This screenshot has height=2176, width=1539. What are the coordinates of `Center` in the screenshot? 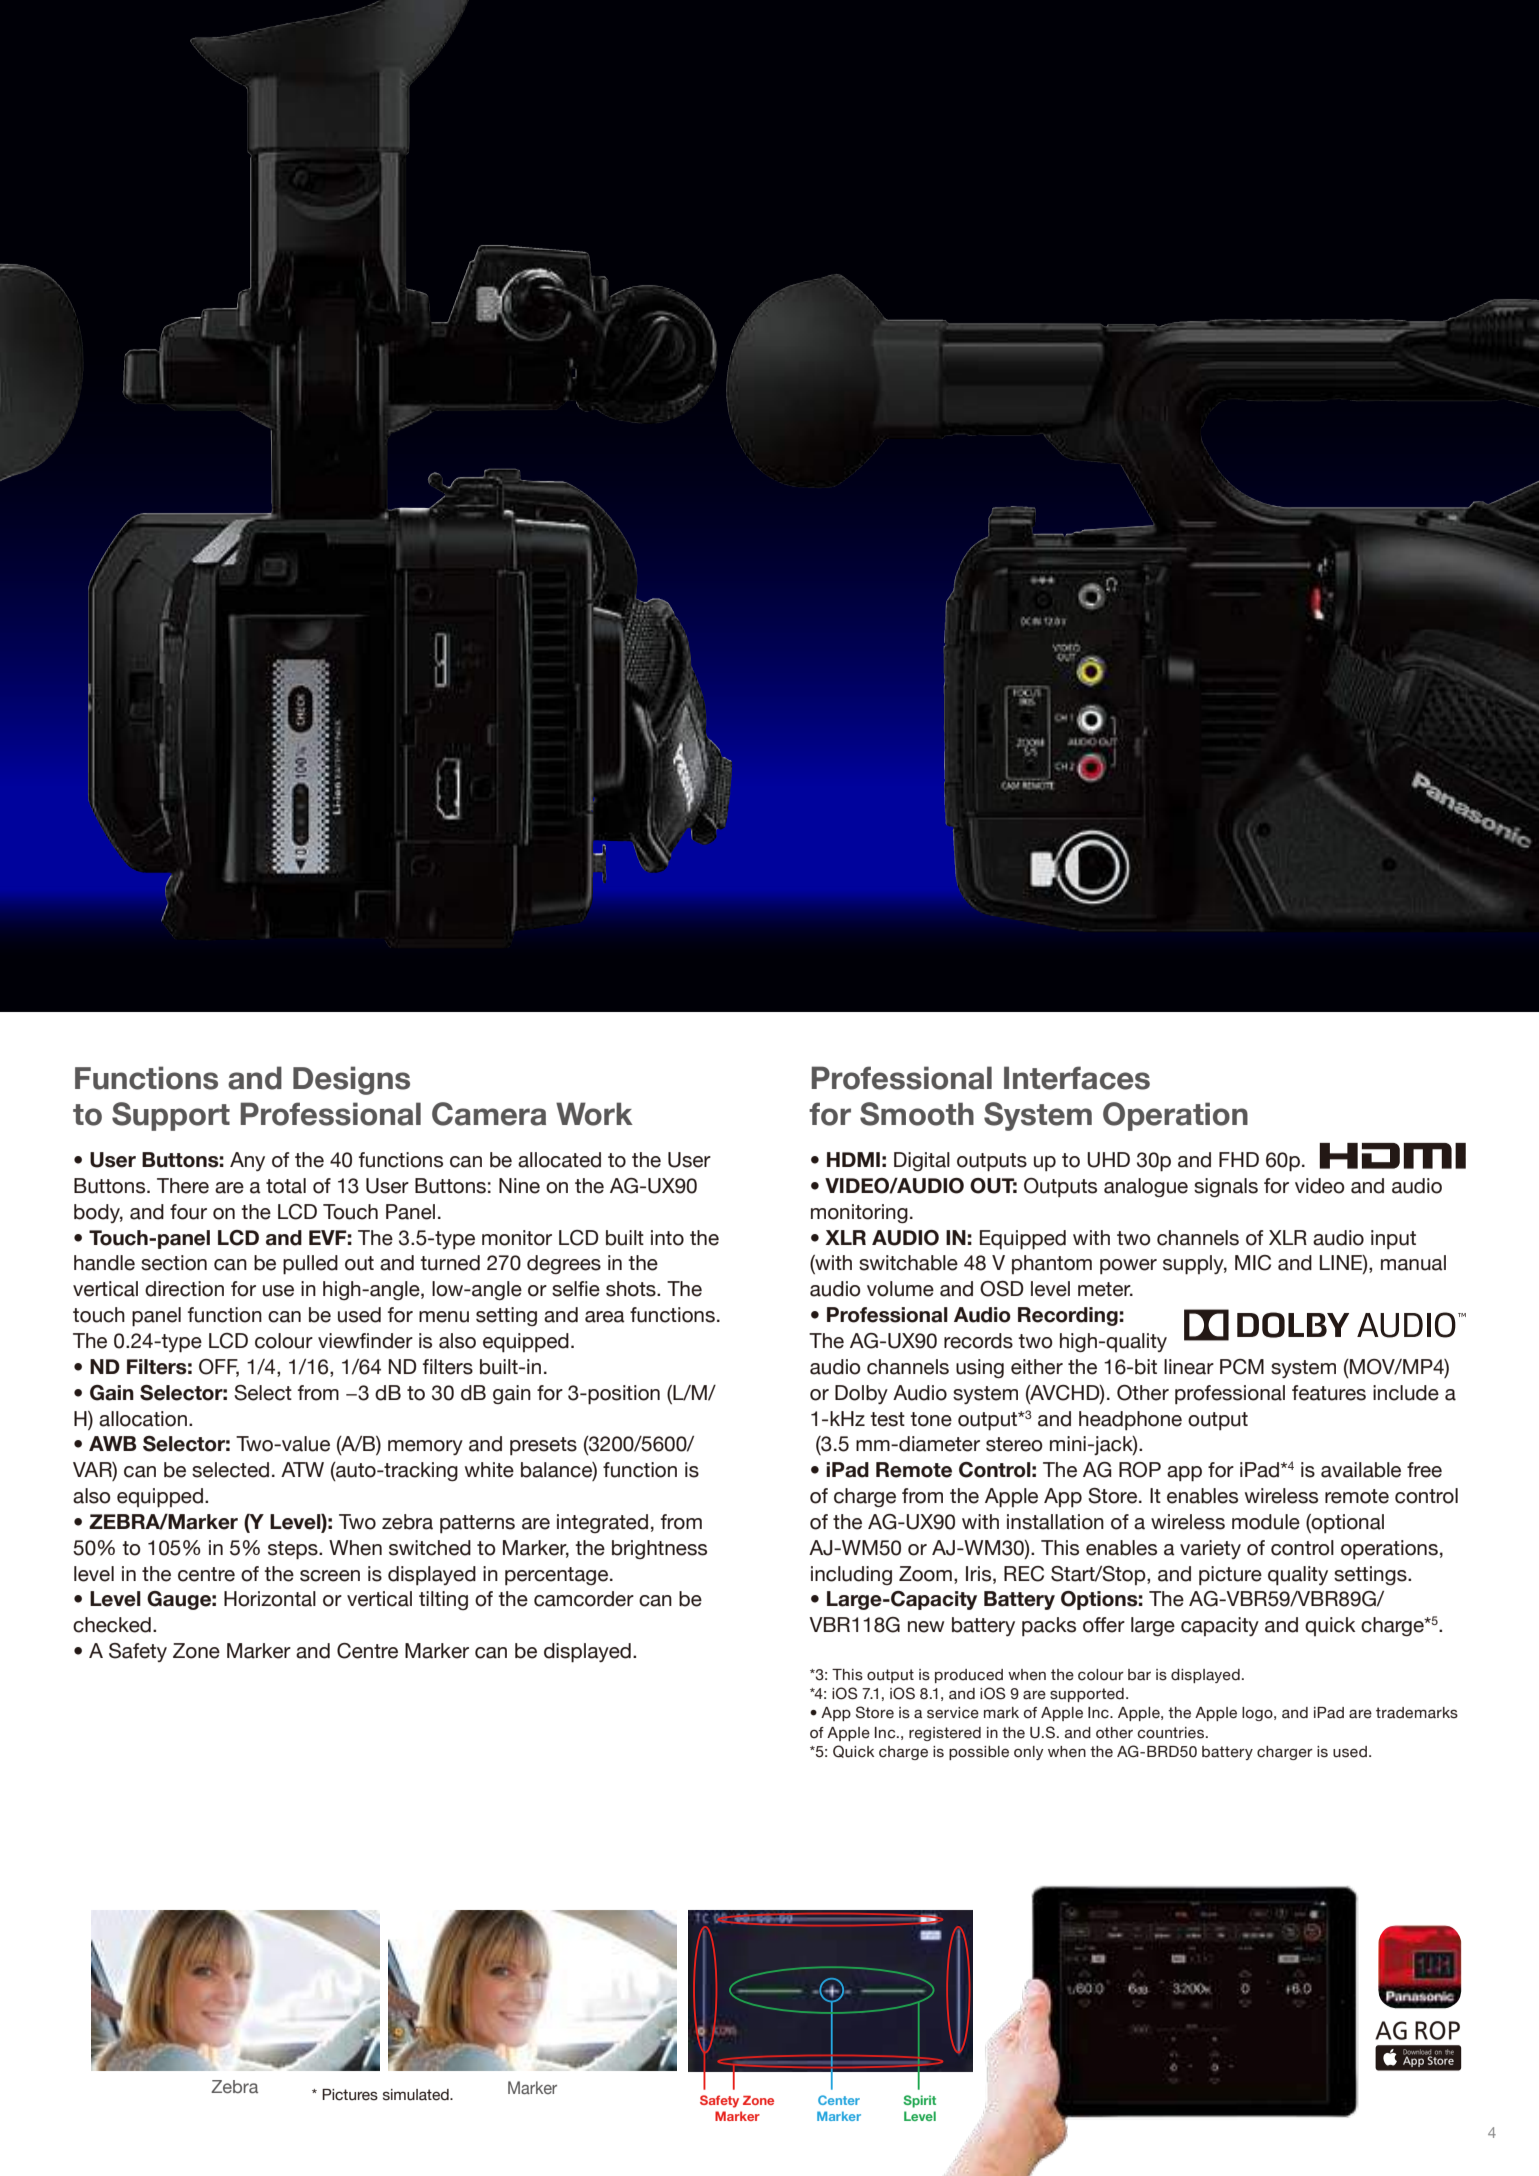 It's located at (839, 2100).
